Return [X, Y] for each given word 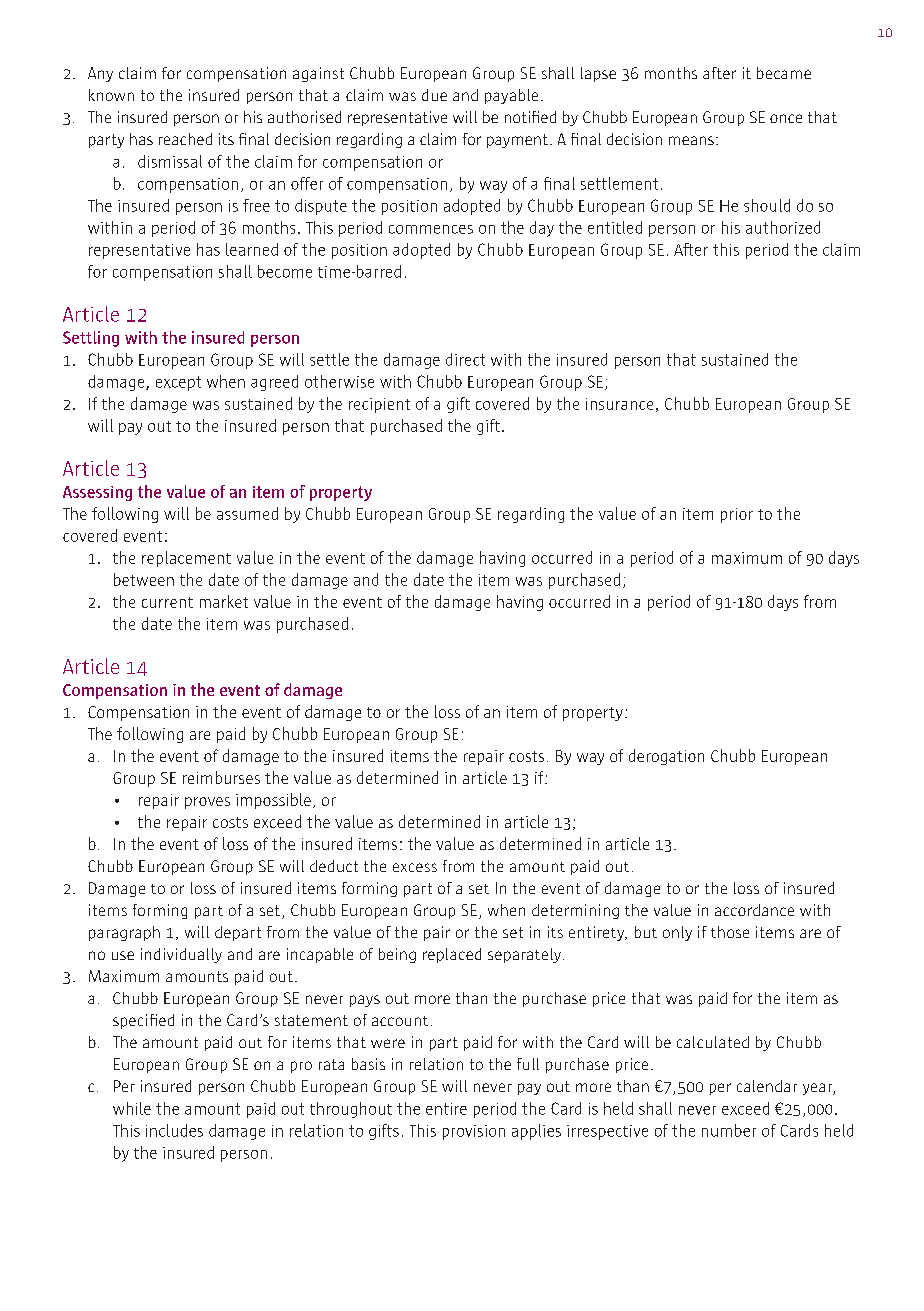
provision [474, 1132]
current [167, 602]
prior [737, 515]
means [691, 140]
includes [174, 1130]
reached [185, 139]
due [434, 95]
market [224, 601]
